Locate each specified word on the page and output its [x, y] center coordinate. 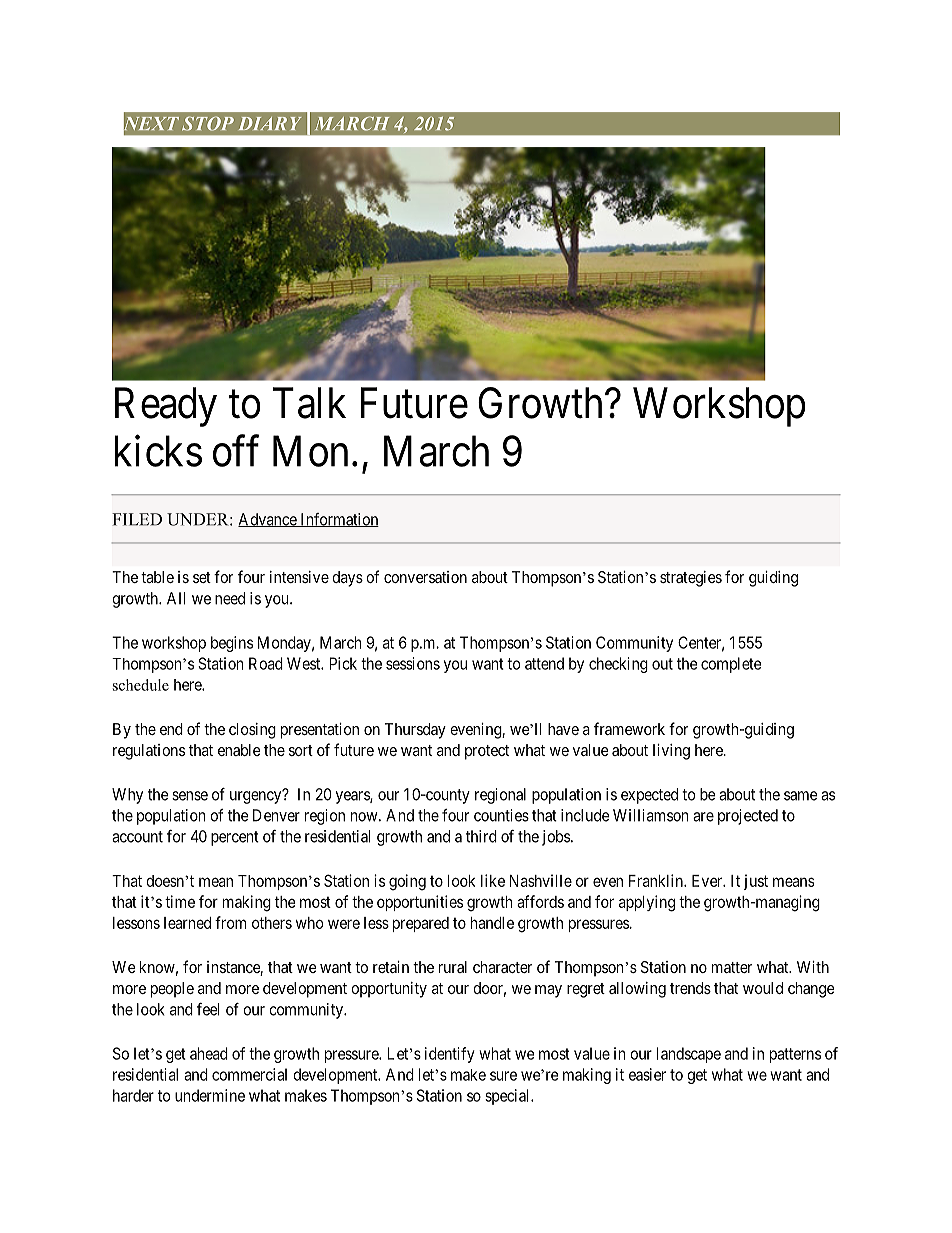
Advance [268, 520]
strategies [691, 579]
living [671, 752]
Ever [708, 881]
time [180, 901]
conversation [425, 577]
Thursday [415, 731]
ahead [209, 1053]
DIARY [270, 123]
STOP [208, 123]
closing [252, 731]
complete [731, 665]
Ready [166, 407]
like [493, 880]
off [236, 451]
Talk [309, 403]
